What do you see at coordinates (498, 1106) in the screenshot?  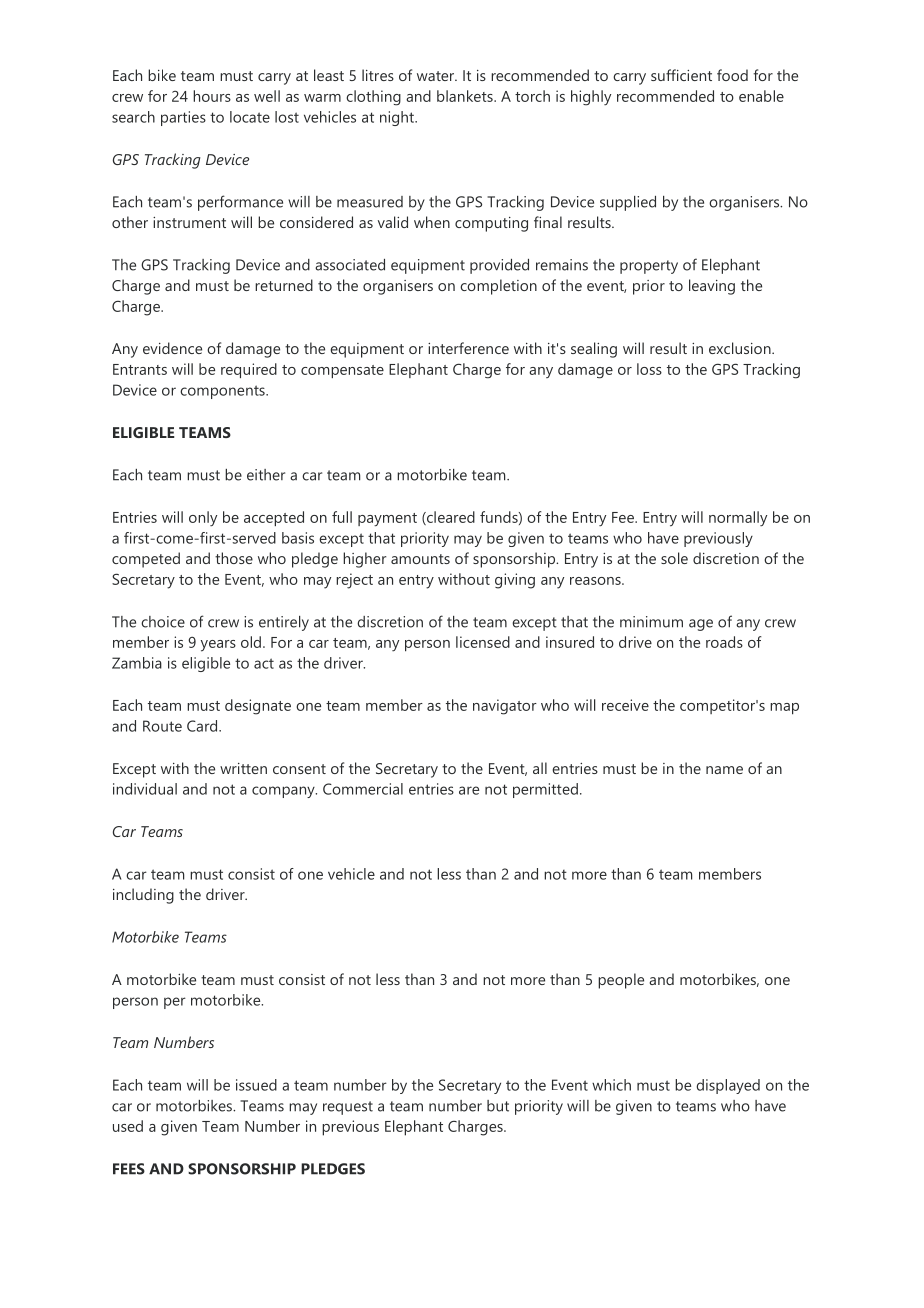 I see `but` at bounding box center [498, 1106].
